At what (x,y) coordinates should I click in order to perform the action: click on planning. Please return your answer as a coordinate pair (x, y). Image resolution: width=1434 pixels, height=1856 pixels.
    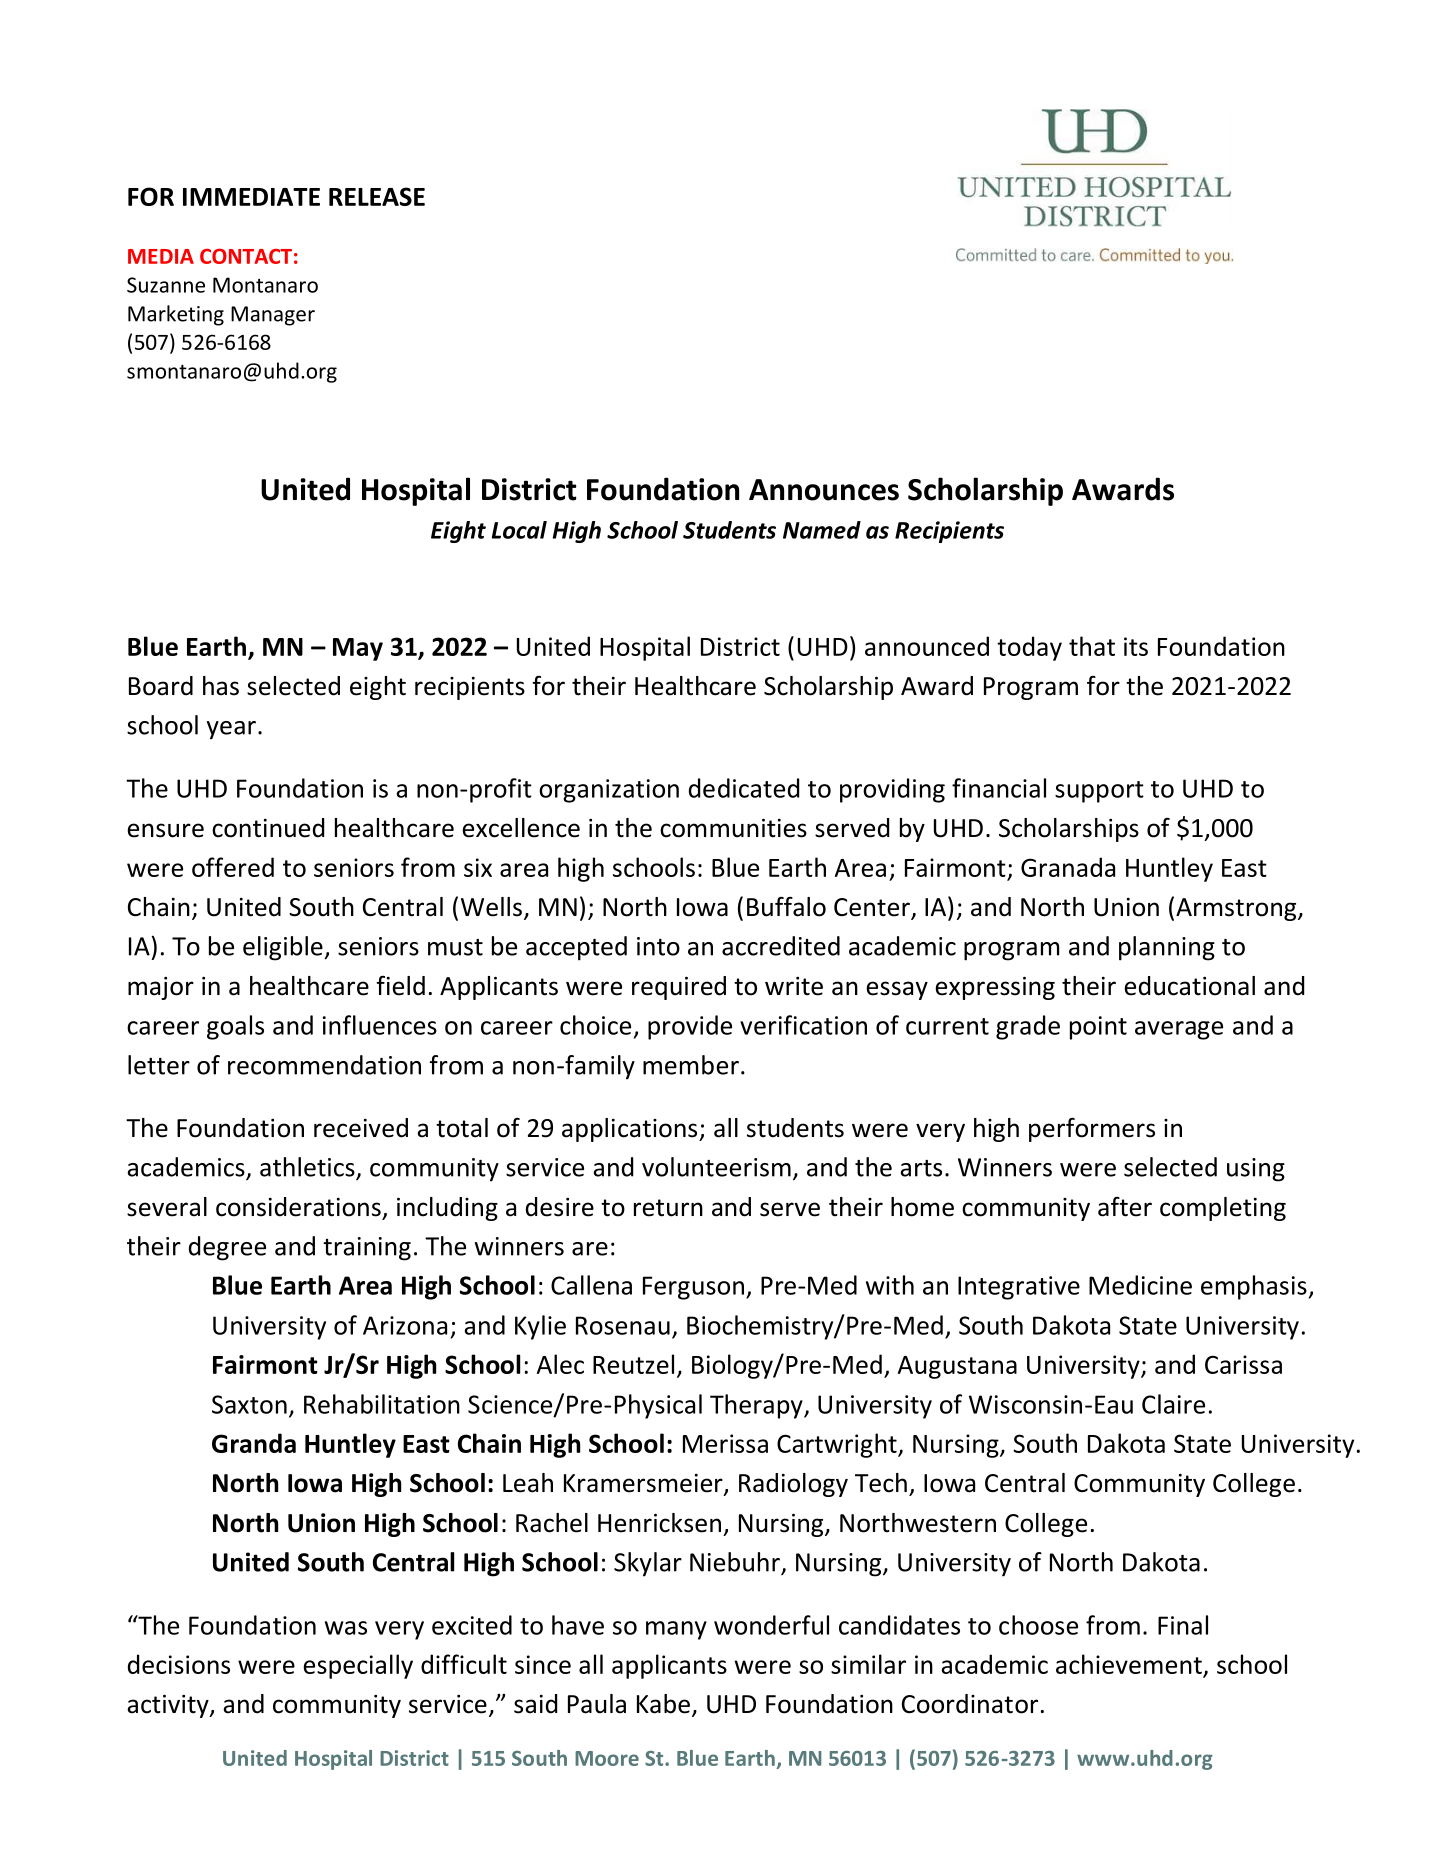
    Looking at the image, I should click on (1167, 948).
